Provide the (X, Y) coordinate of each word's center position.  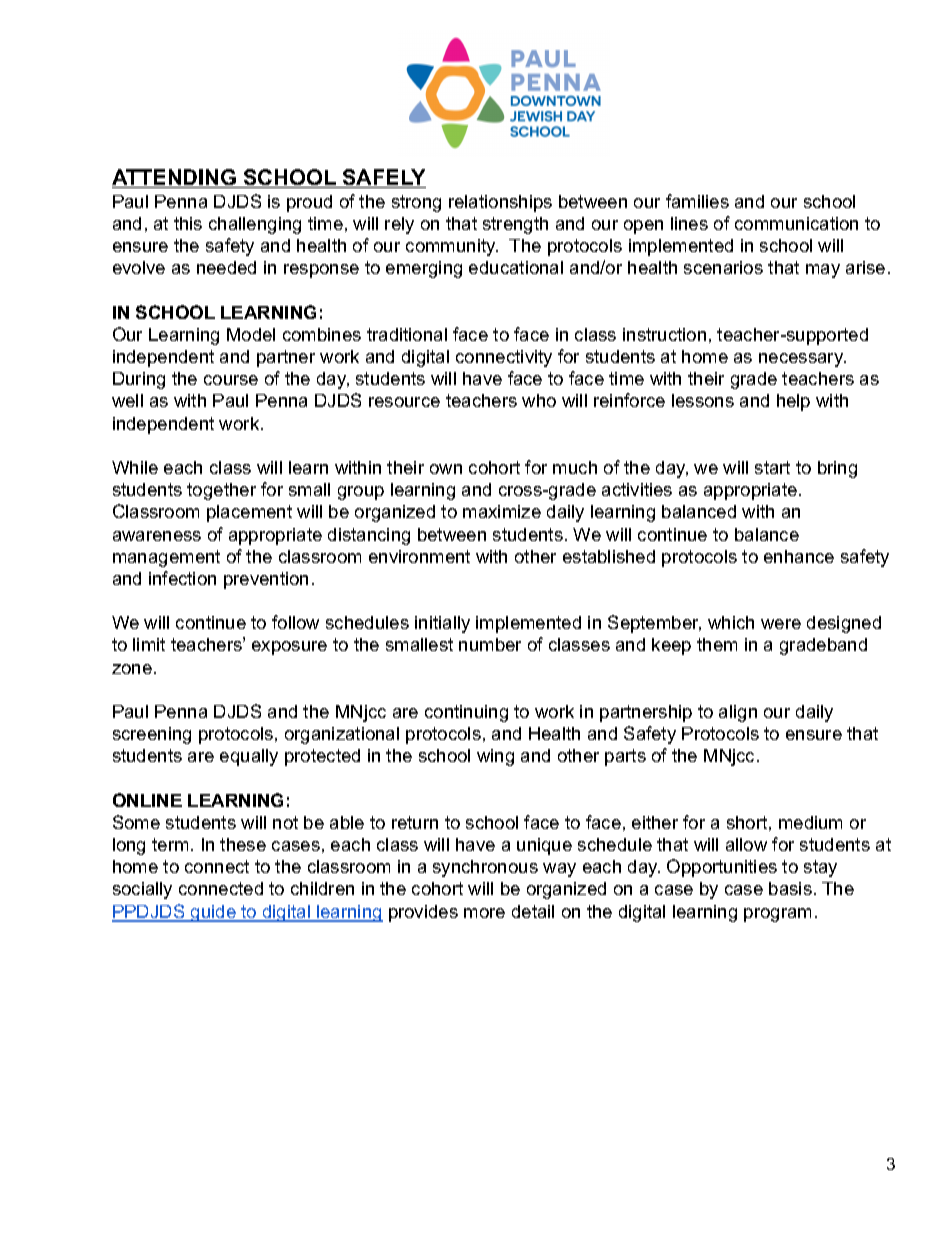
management (166, 558)
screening (152, 735)
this (188, 223)
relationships (500, 203)
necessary (802, 360)
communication (796, 223)
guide (213, 913)
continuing (466, 713)
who (539, 400)
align (738, 713)
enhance (799, 556)
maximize (502, 511)
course (231, 380)
